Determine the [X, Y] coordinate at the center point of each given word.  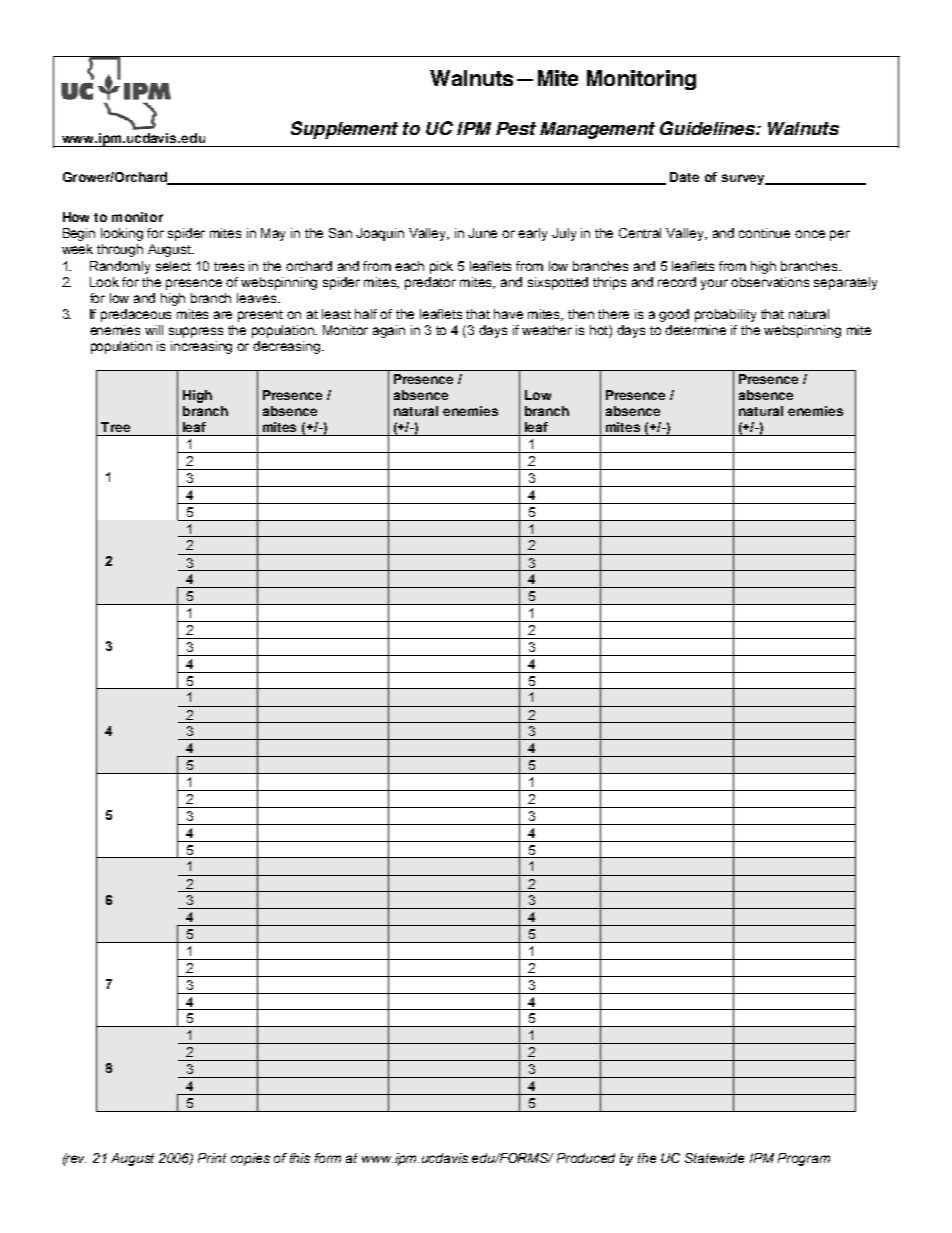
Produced [586, 1158]
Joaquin [380, 234]
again [389, 331]
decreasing [288, 347]
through [120, 250]
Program [804, 1159]
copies [250, 1159]
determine [695, 330]
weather [547, 330]
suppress [196, 332]
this [300, 1158]
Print [212, 1158]
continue [764, 233]
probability [725, 315]
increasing [201, 347]
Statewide [714, 1158]
